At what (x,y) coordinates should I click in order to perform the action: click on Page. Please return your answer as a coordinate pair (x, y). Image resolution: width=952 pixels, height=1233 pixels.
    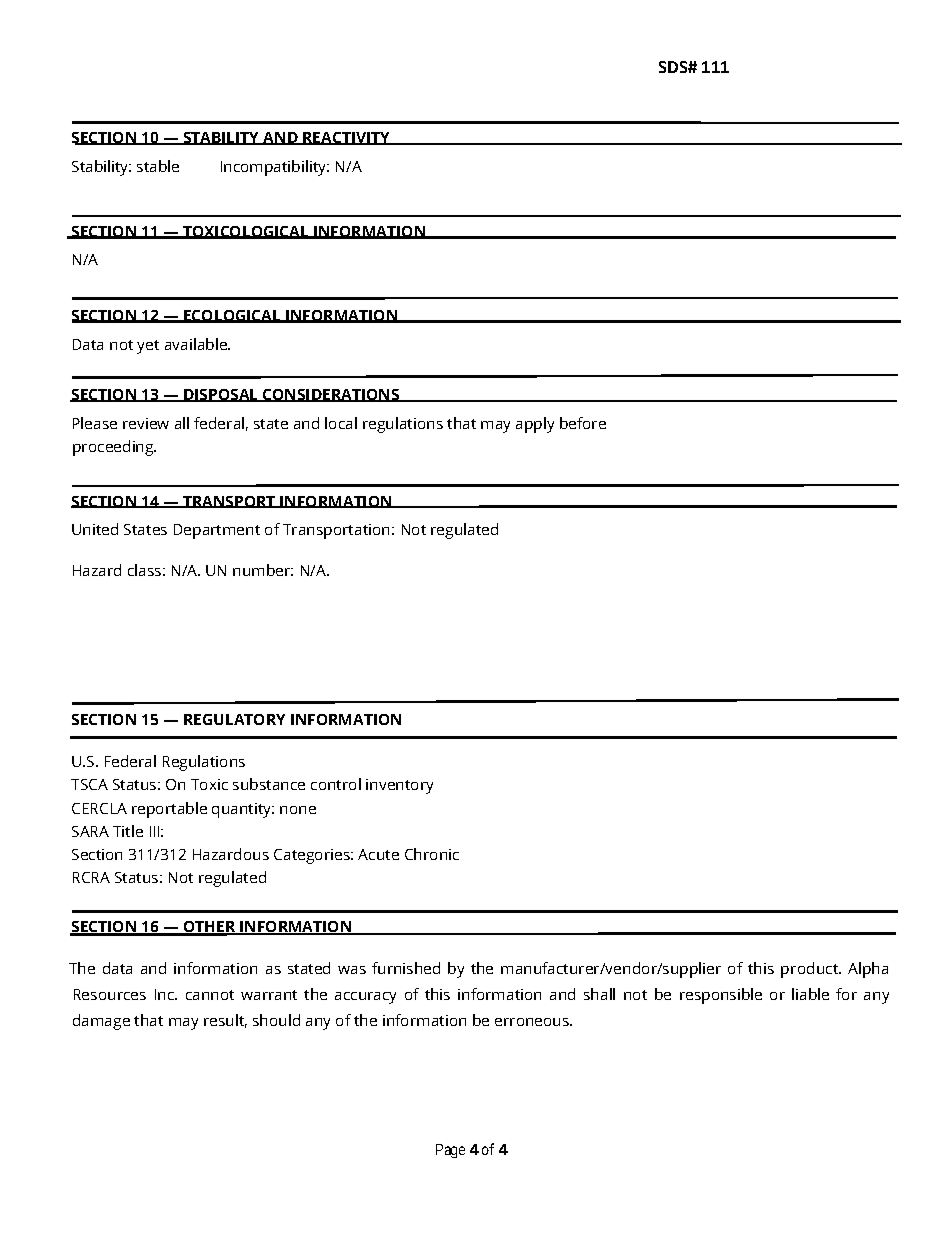
    Looking at the image, I should click on (450, 1151).
